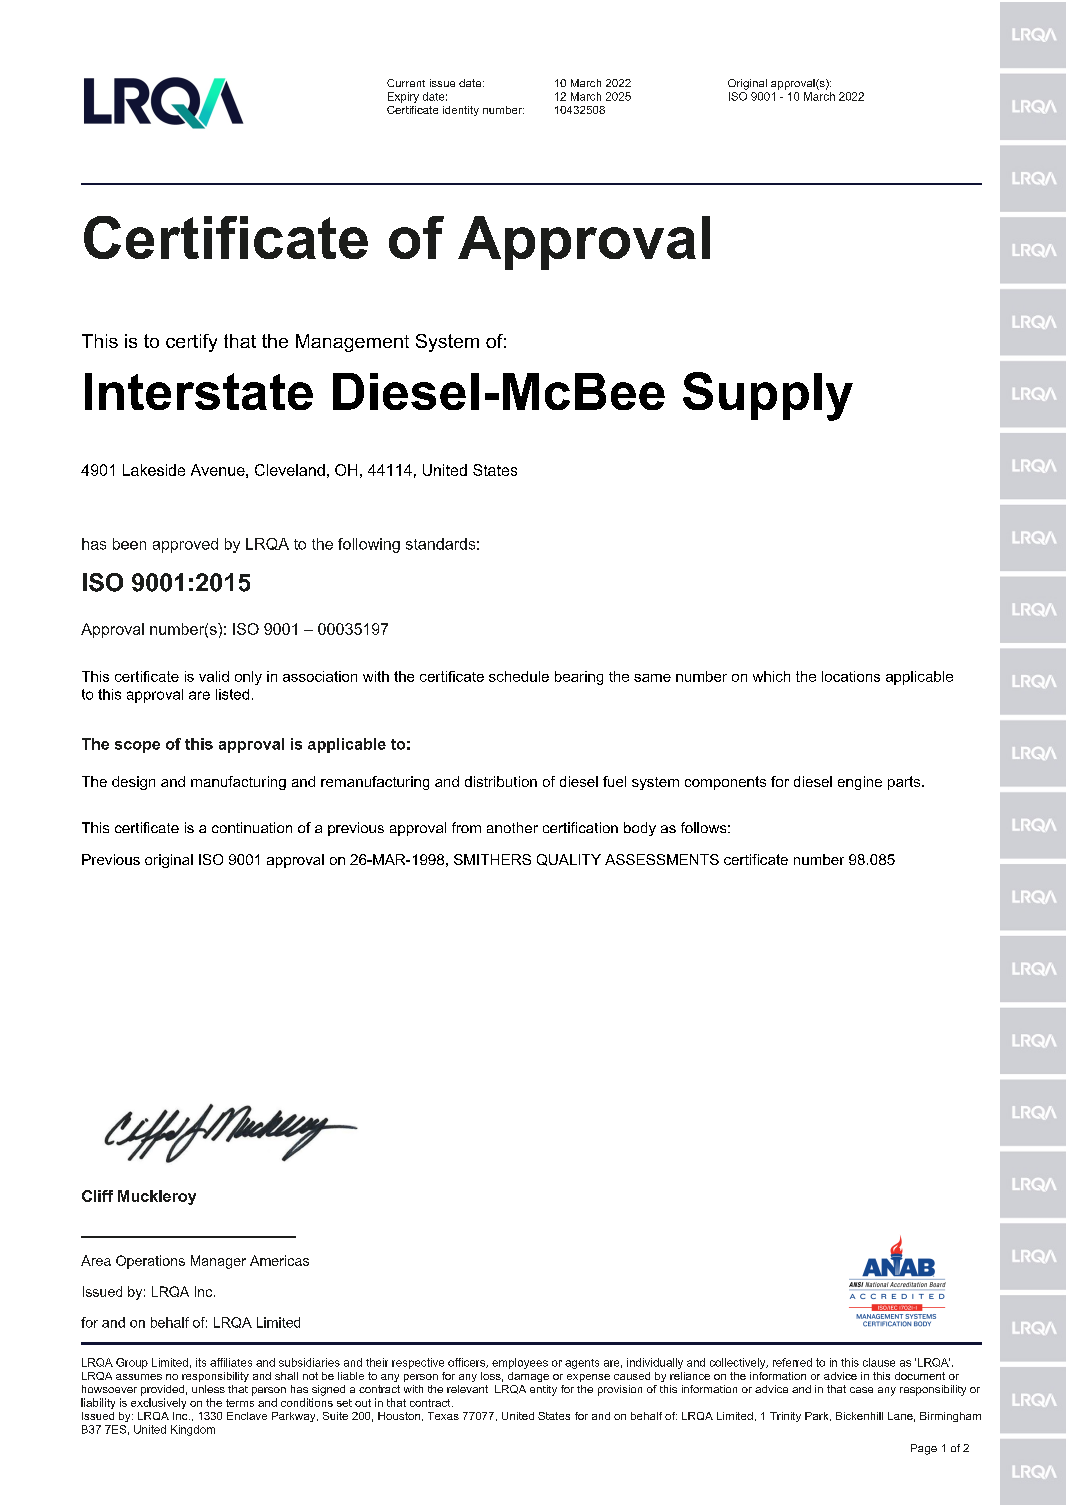  I want to click on case, so click(861, 1390).
